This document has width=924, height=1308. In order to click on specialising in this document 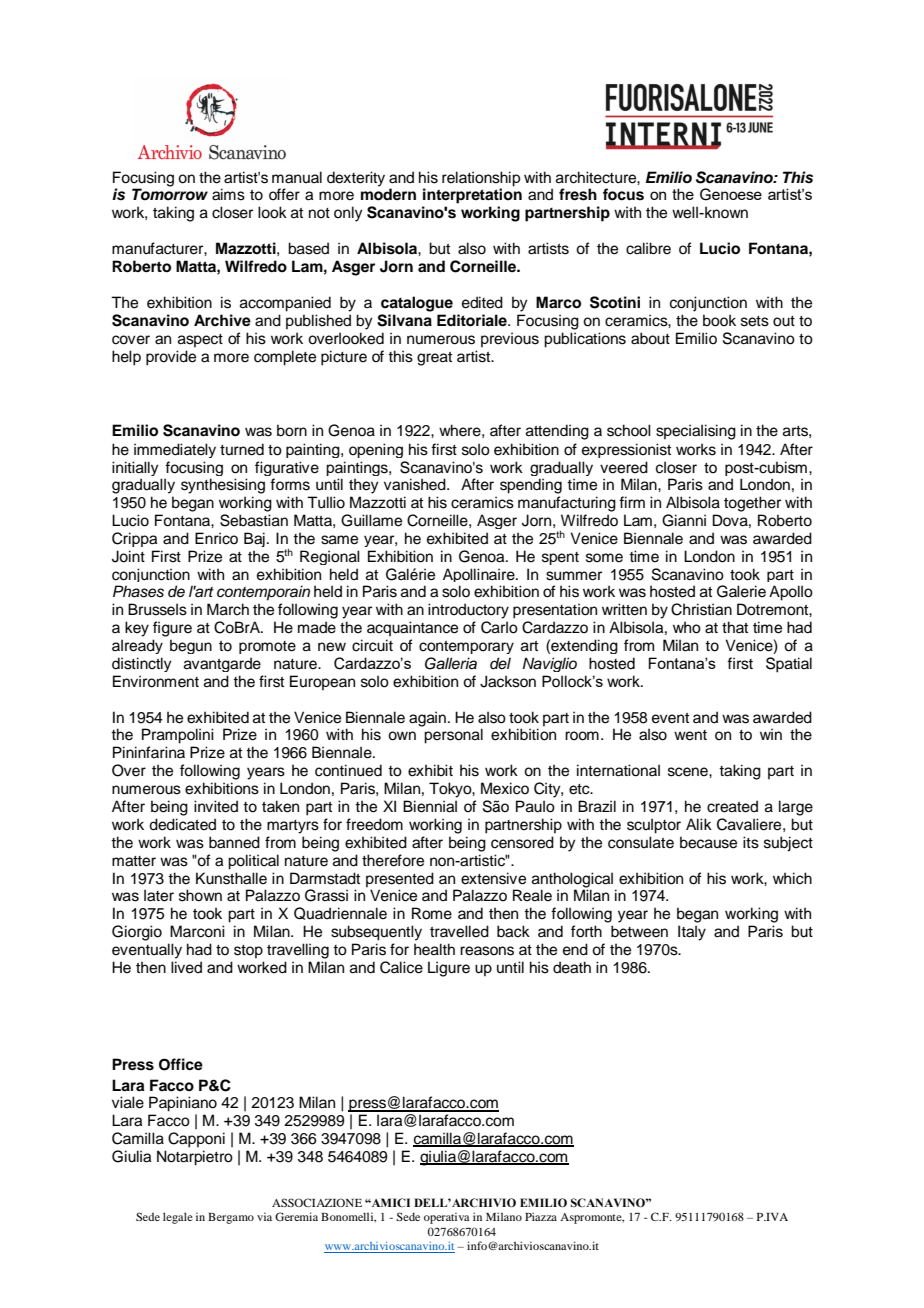, I will do `click(696, 432)`.
